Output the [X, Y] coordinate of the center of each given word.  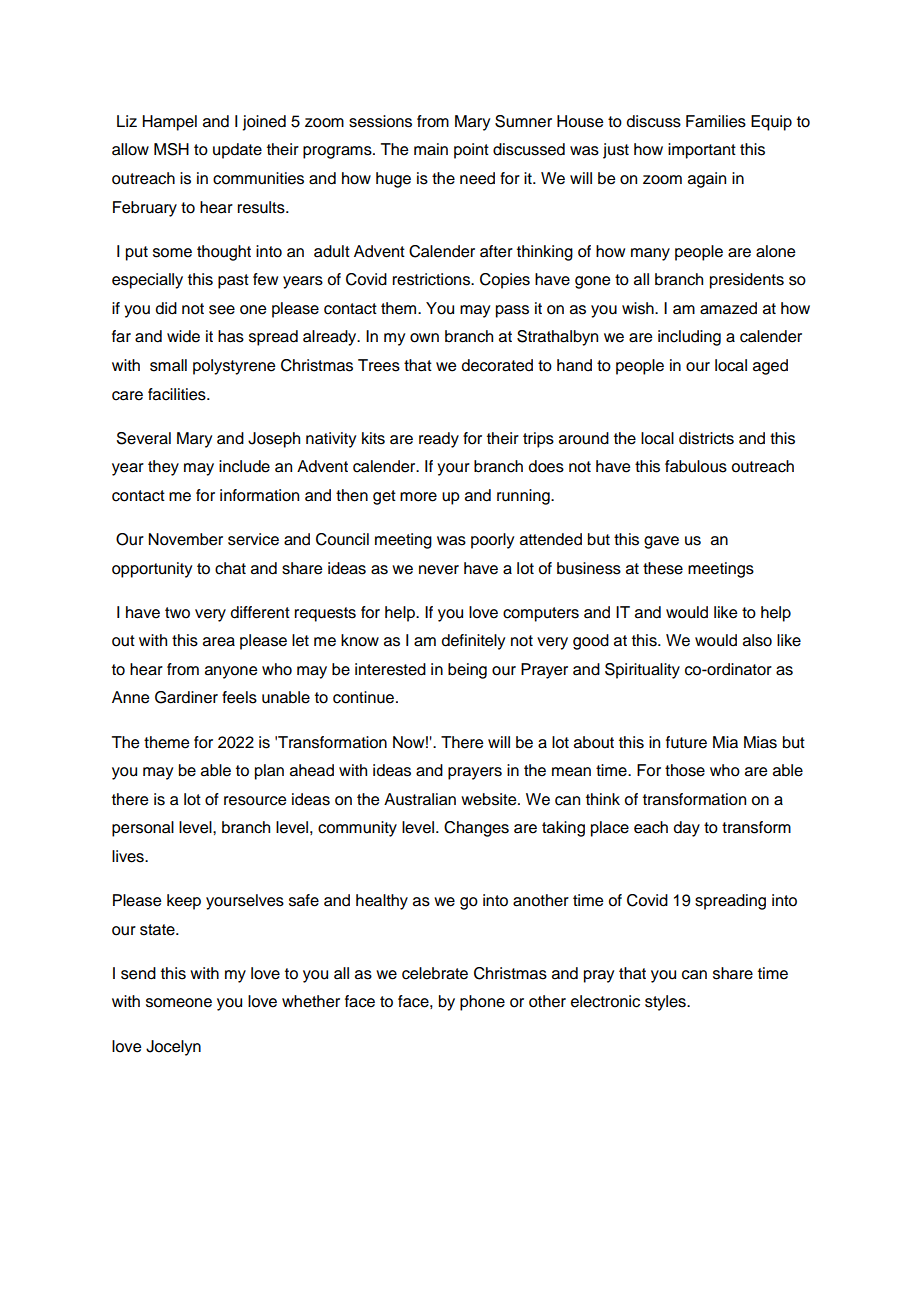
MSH [171, 149]
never [439, 570]
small [168, 365]
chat [230, 568]
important [702, 151]
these [663, 568]
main [431, 149]
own [424, 338]
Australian [420, 799]
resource [255, 801]
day [687, 829]
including [689, 338]
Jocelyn [173, 1048]
